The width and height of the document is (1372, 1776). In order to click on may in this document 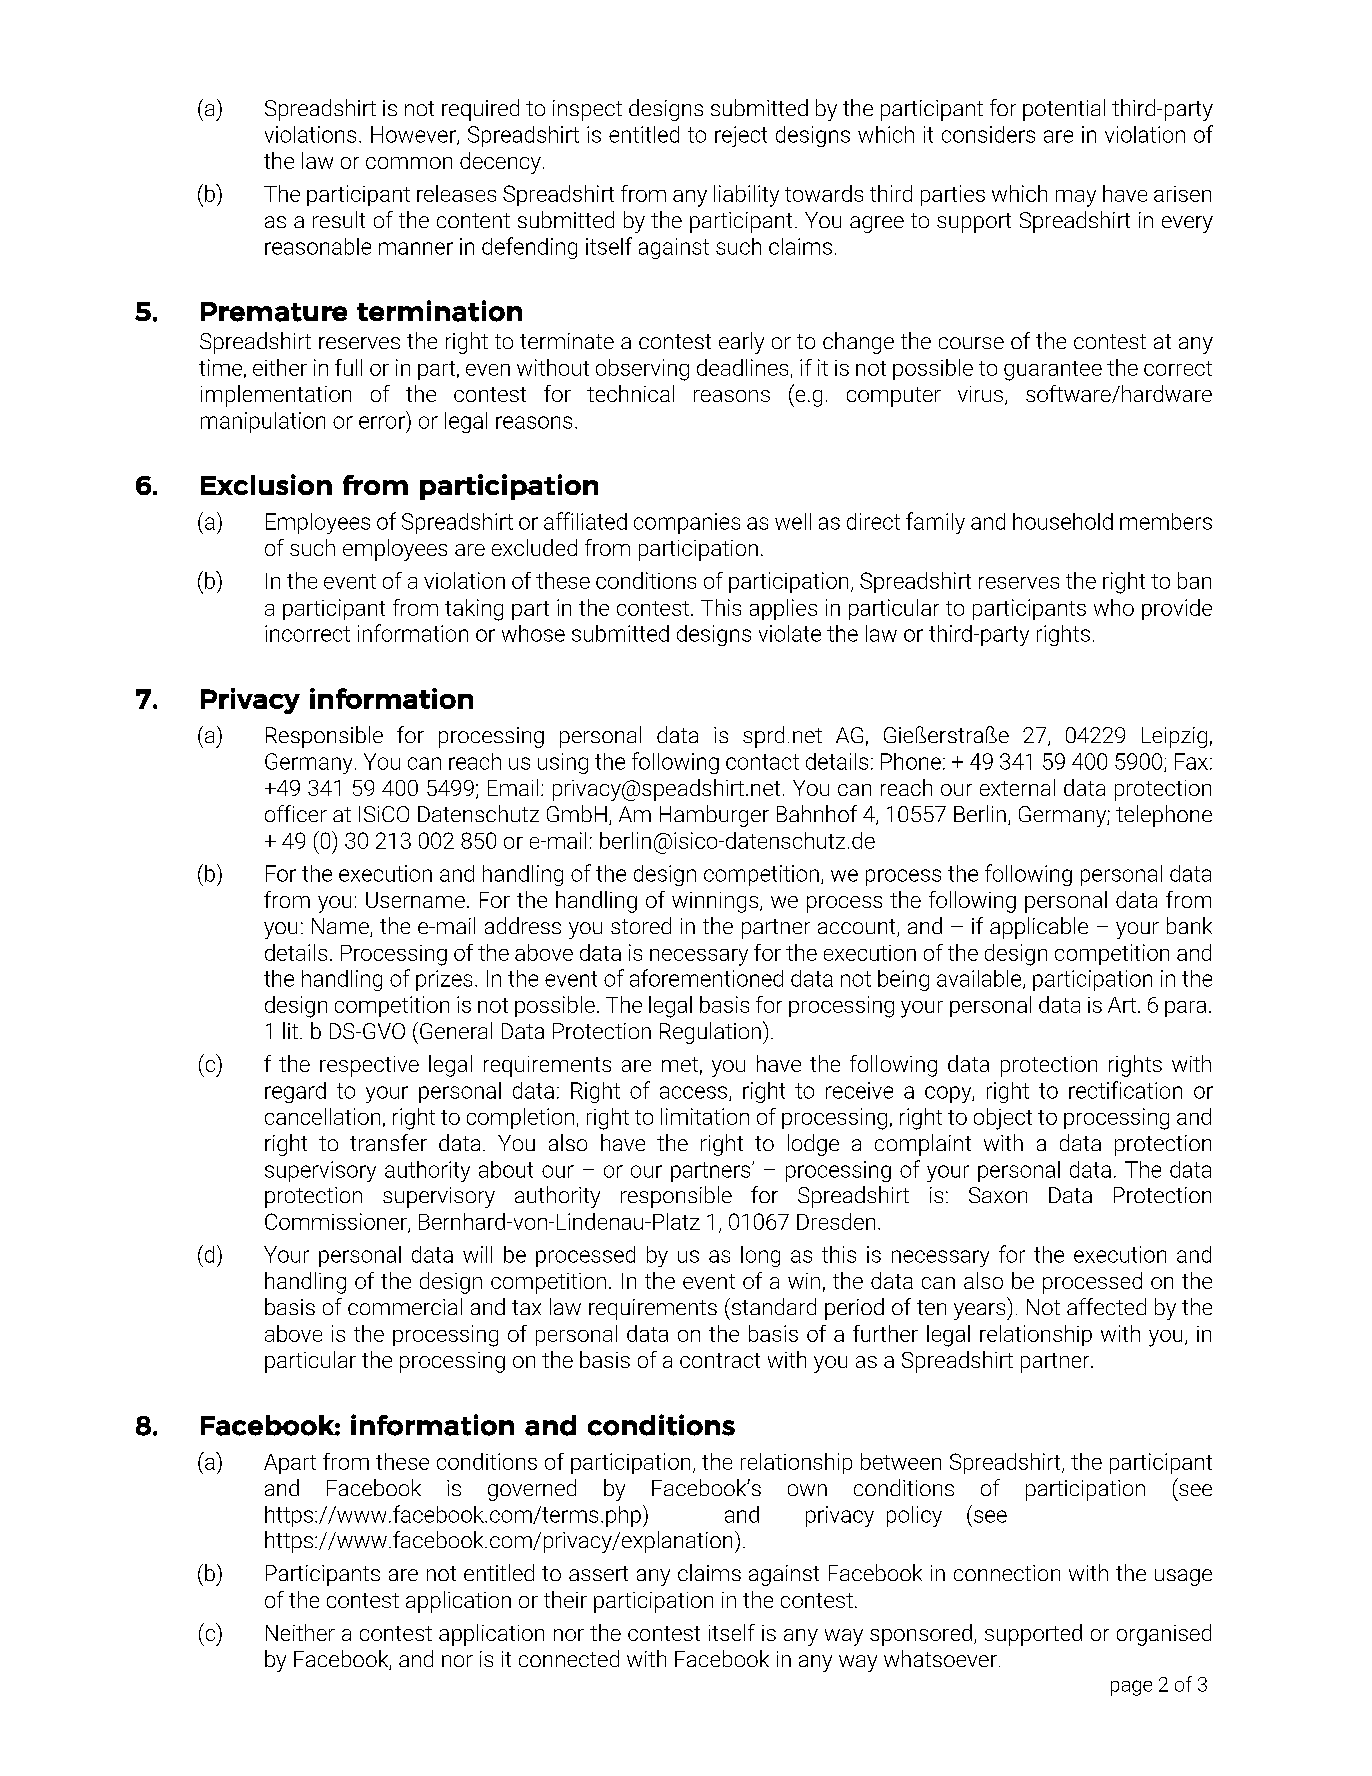, I will do `click(1076, 198)`.
